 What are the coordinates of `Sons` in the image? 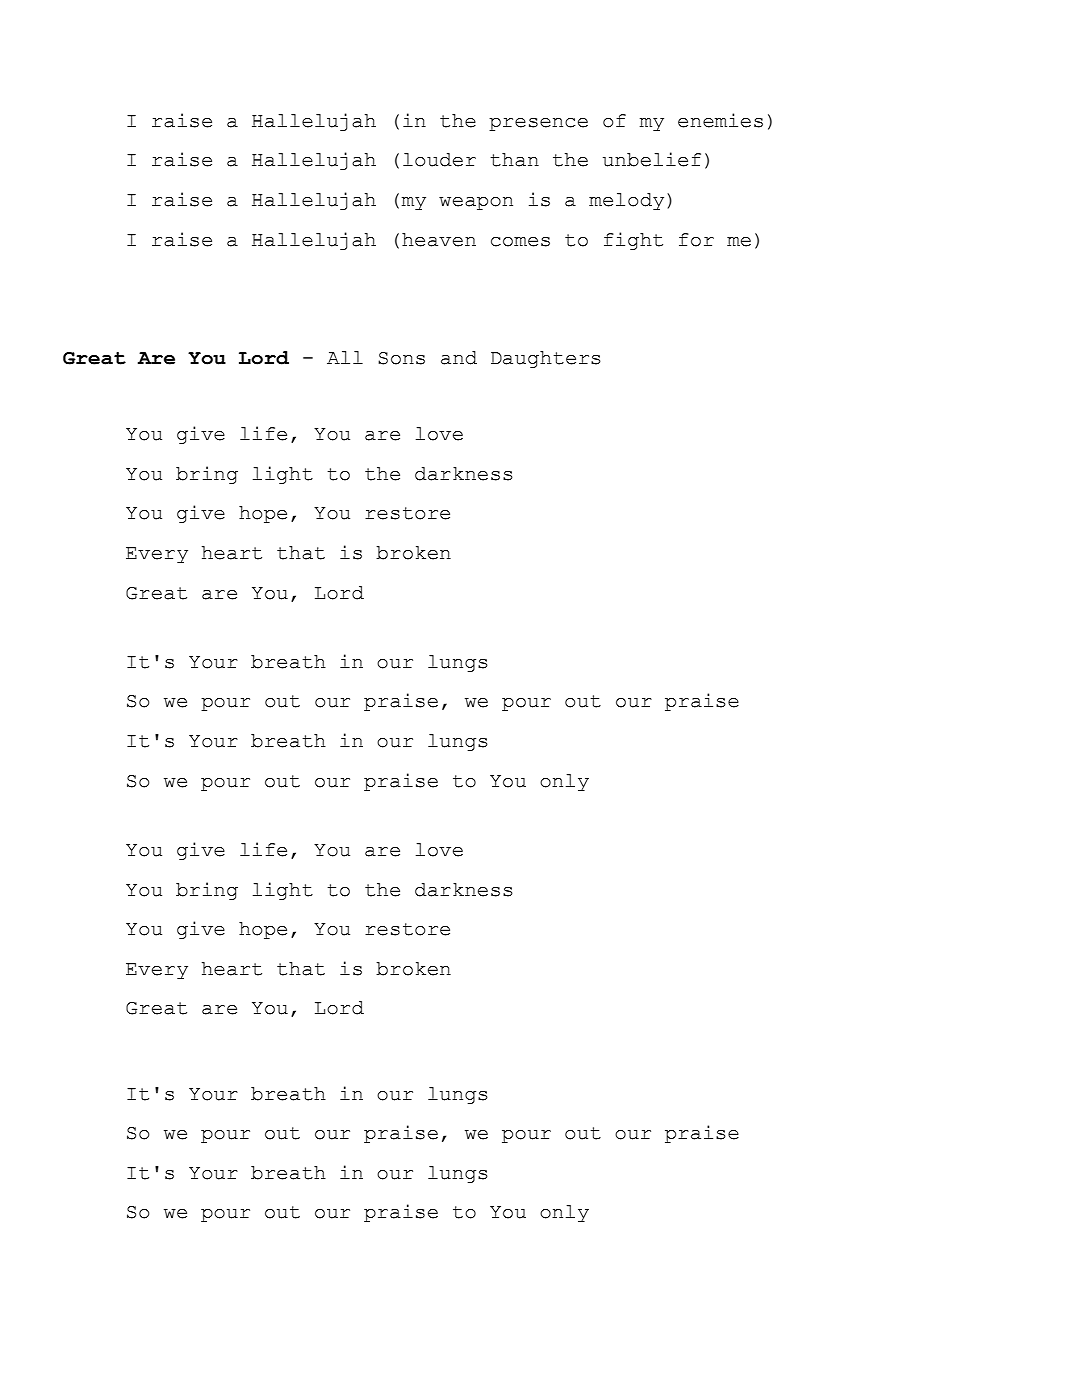 It's located at (401, 358).
